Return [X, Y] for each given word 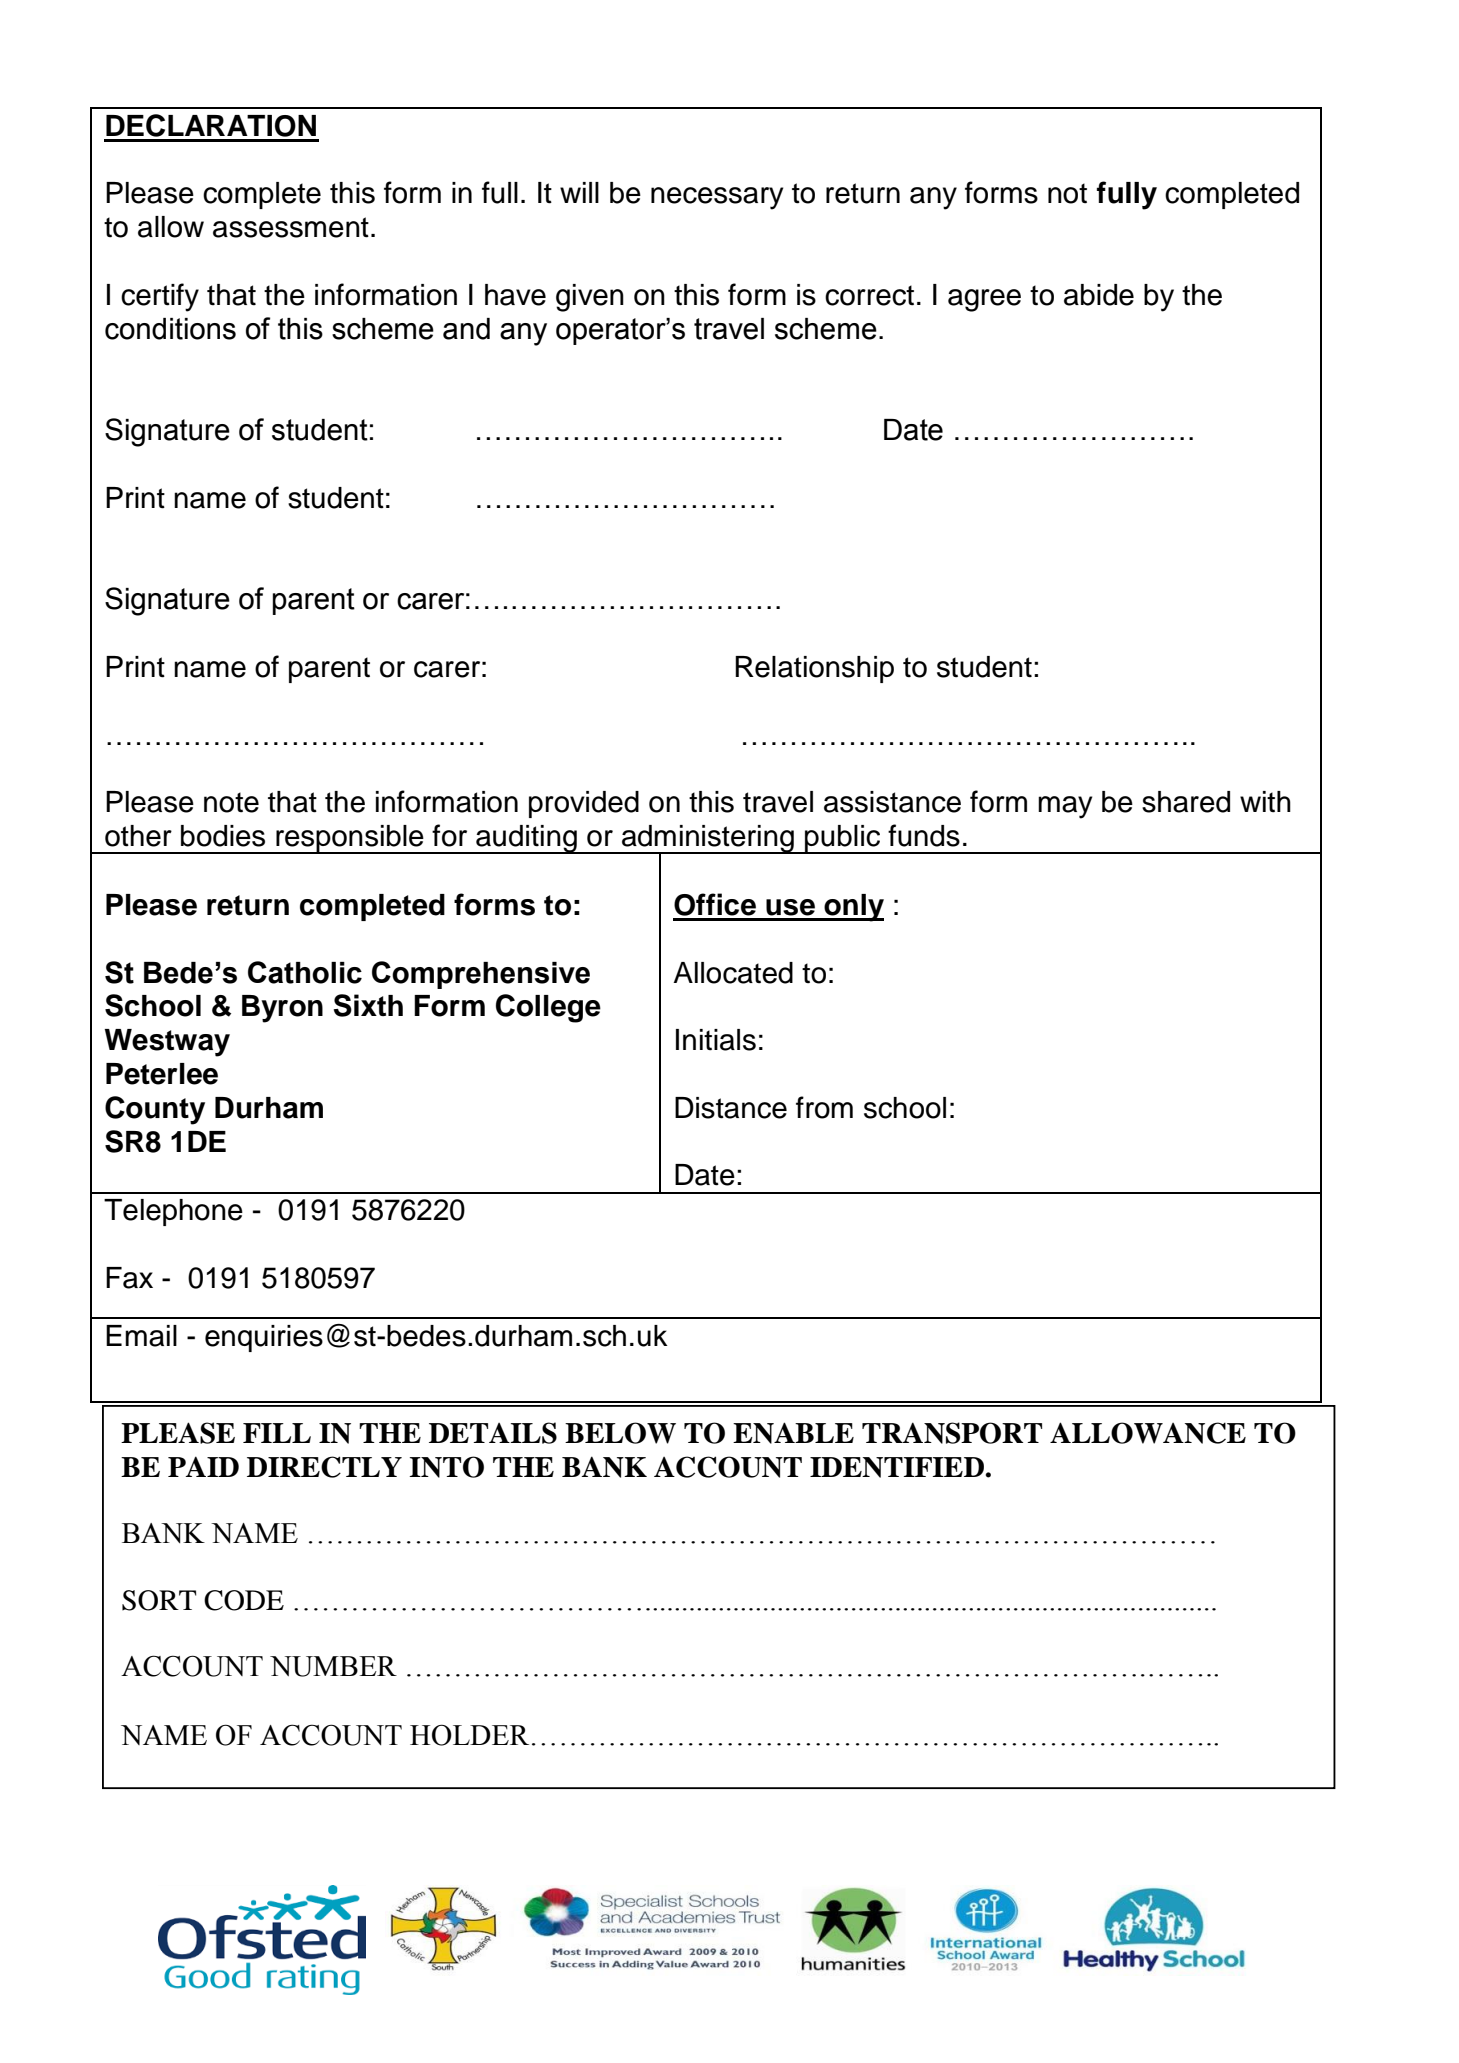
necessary [717, 198]
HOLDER [469, 1735]
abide [1099, 295]
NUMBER [333, 1666]
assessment [291, 227]
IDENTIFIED [898, 1467]
